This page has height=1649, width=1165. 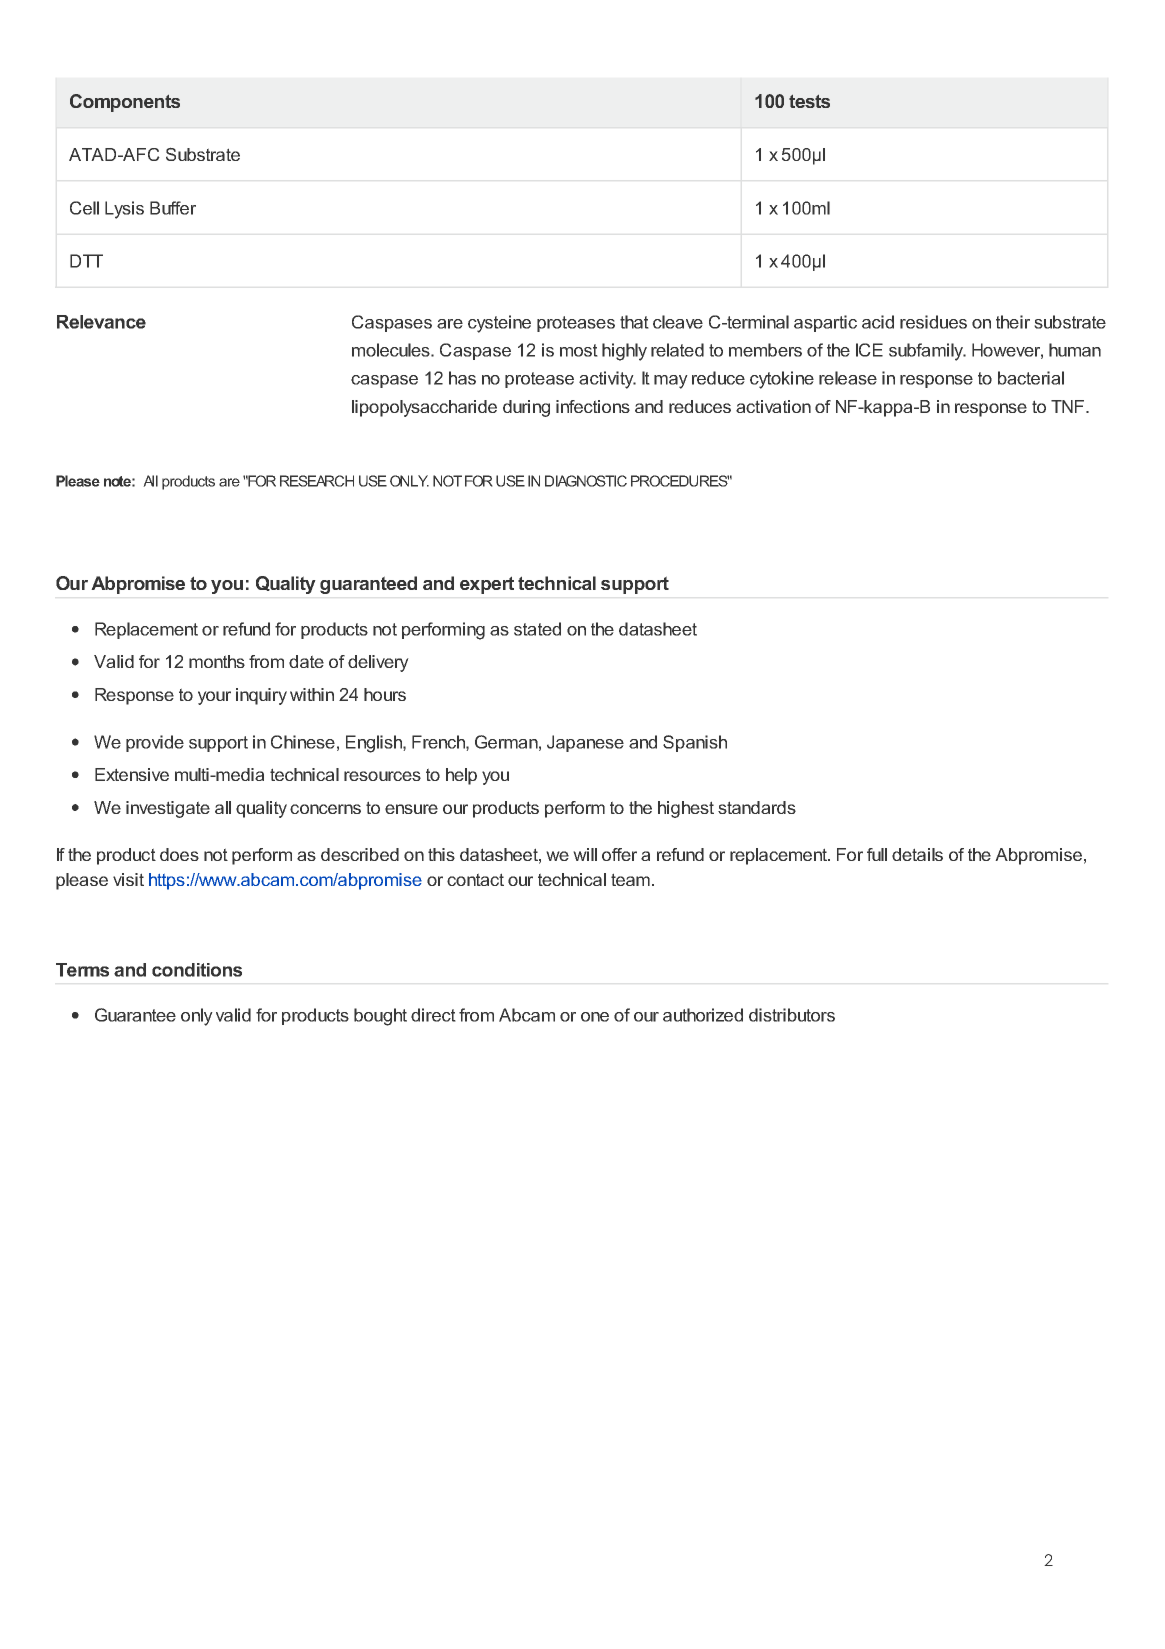 I want to click on authorized, so click(x=703, y=1015).
